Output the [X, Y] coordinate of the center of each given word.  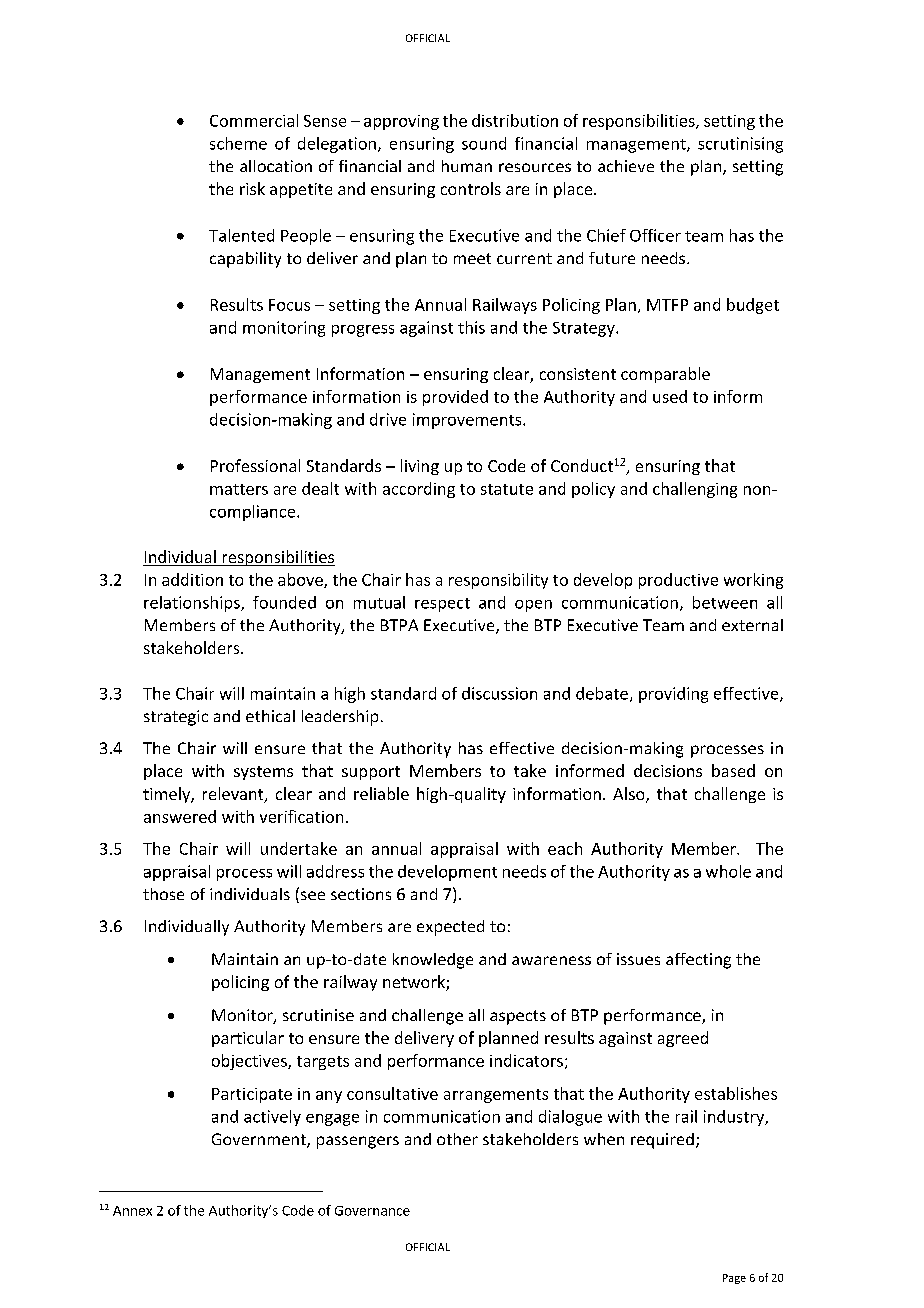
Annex [132, 1211]
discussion [499, 693]
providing [673, 695]
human [467, 166]
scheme [238, 143]
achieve [626, 166]
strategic [176, 718]
